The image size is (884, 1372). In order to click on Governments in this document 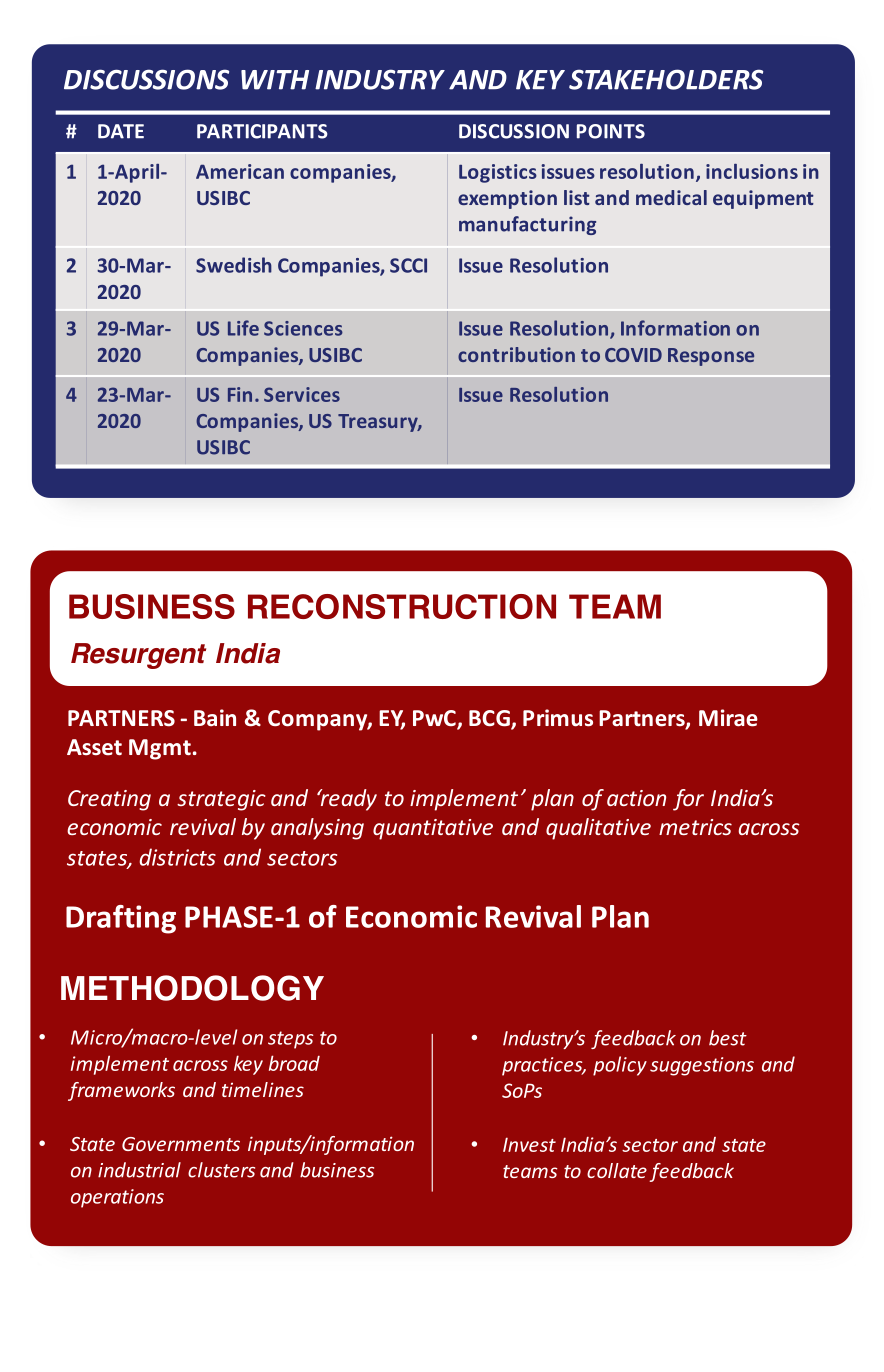, I will do `click(181, 1144)`.
